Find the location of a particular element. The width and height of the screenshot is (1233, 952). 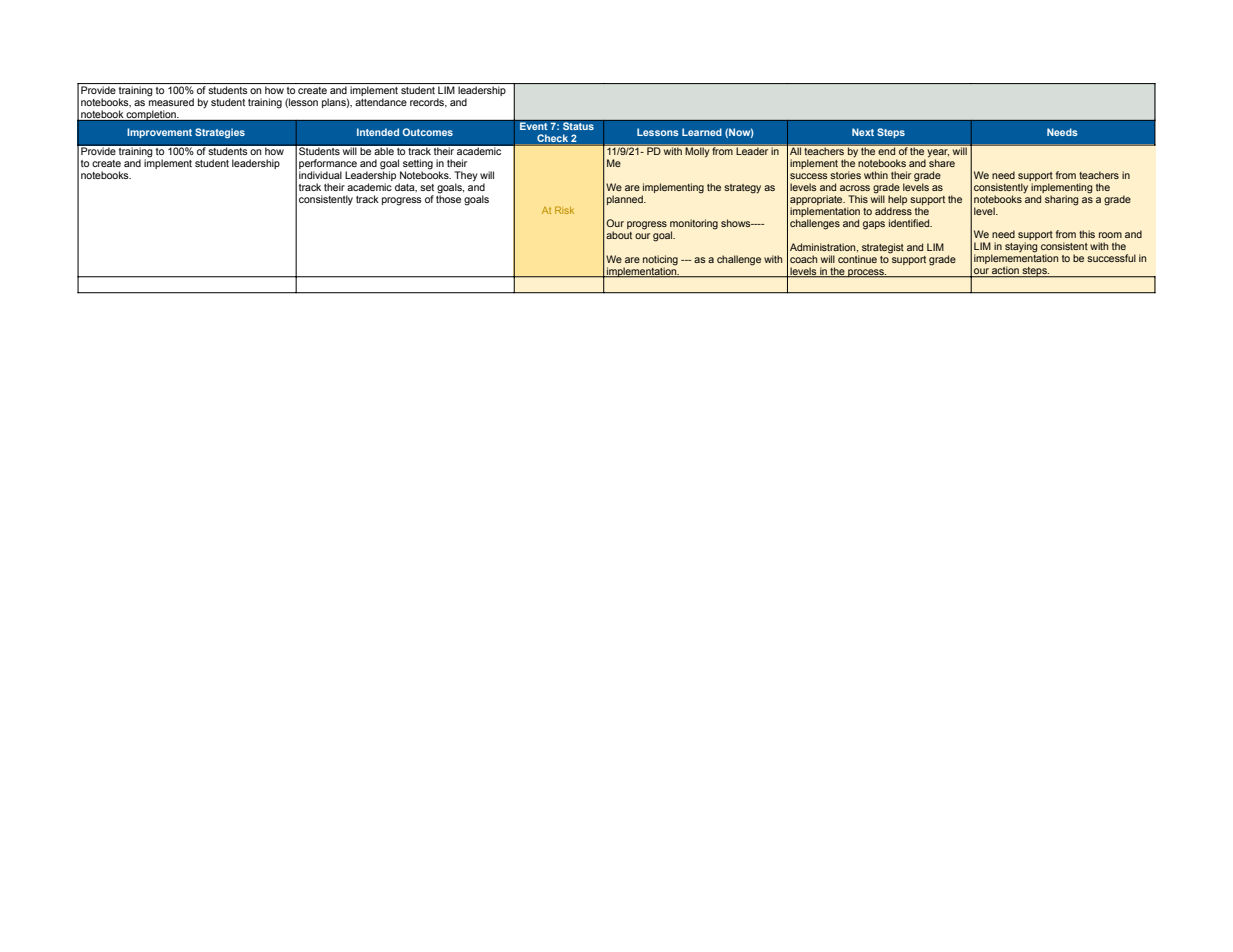

Strategies is located at coordinates (220, 133).
